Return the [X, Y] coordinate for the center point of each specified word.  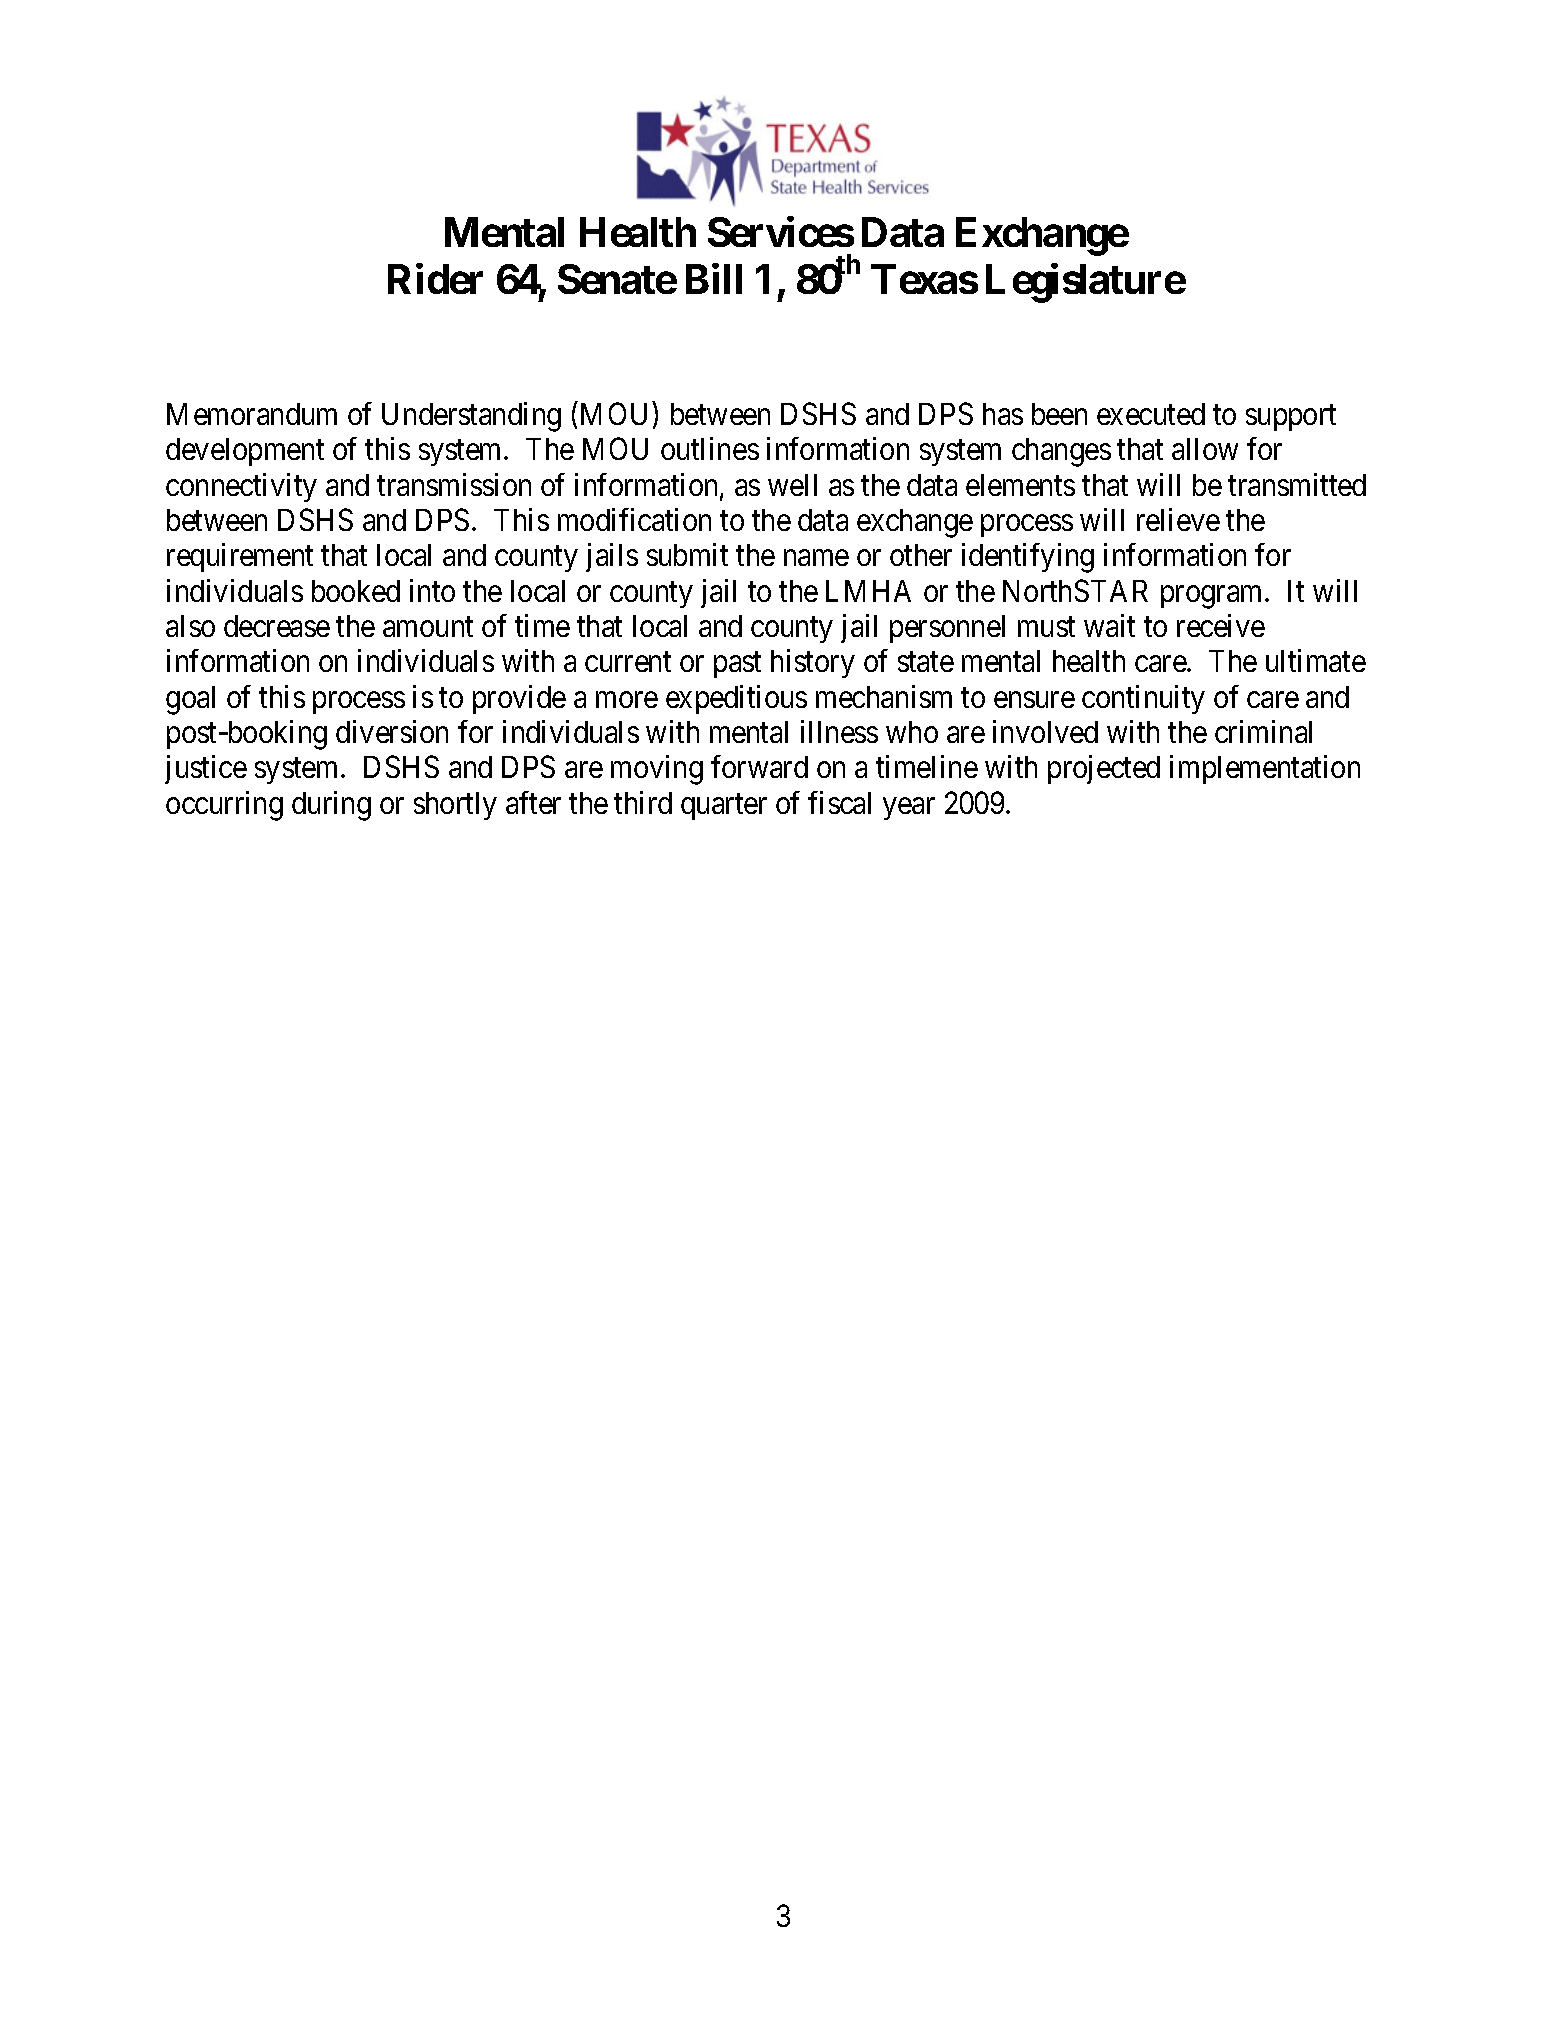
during [331, 806]
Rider [435, 278]
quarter [724, 807]
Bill [714, 278]
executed [1151, 414]
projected [1104, 769]
